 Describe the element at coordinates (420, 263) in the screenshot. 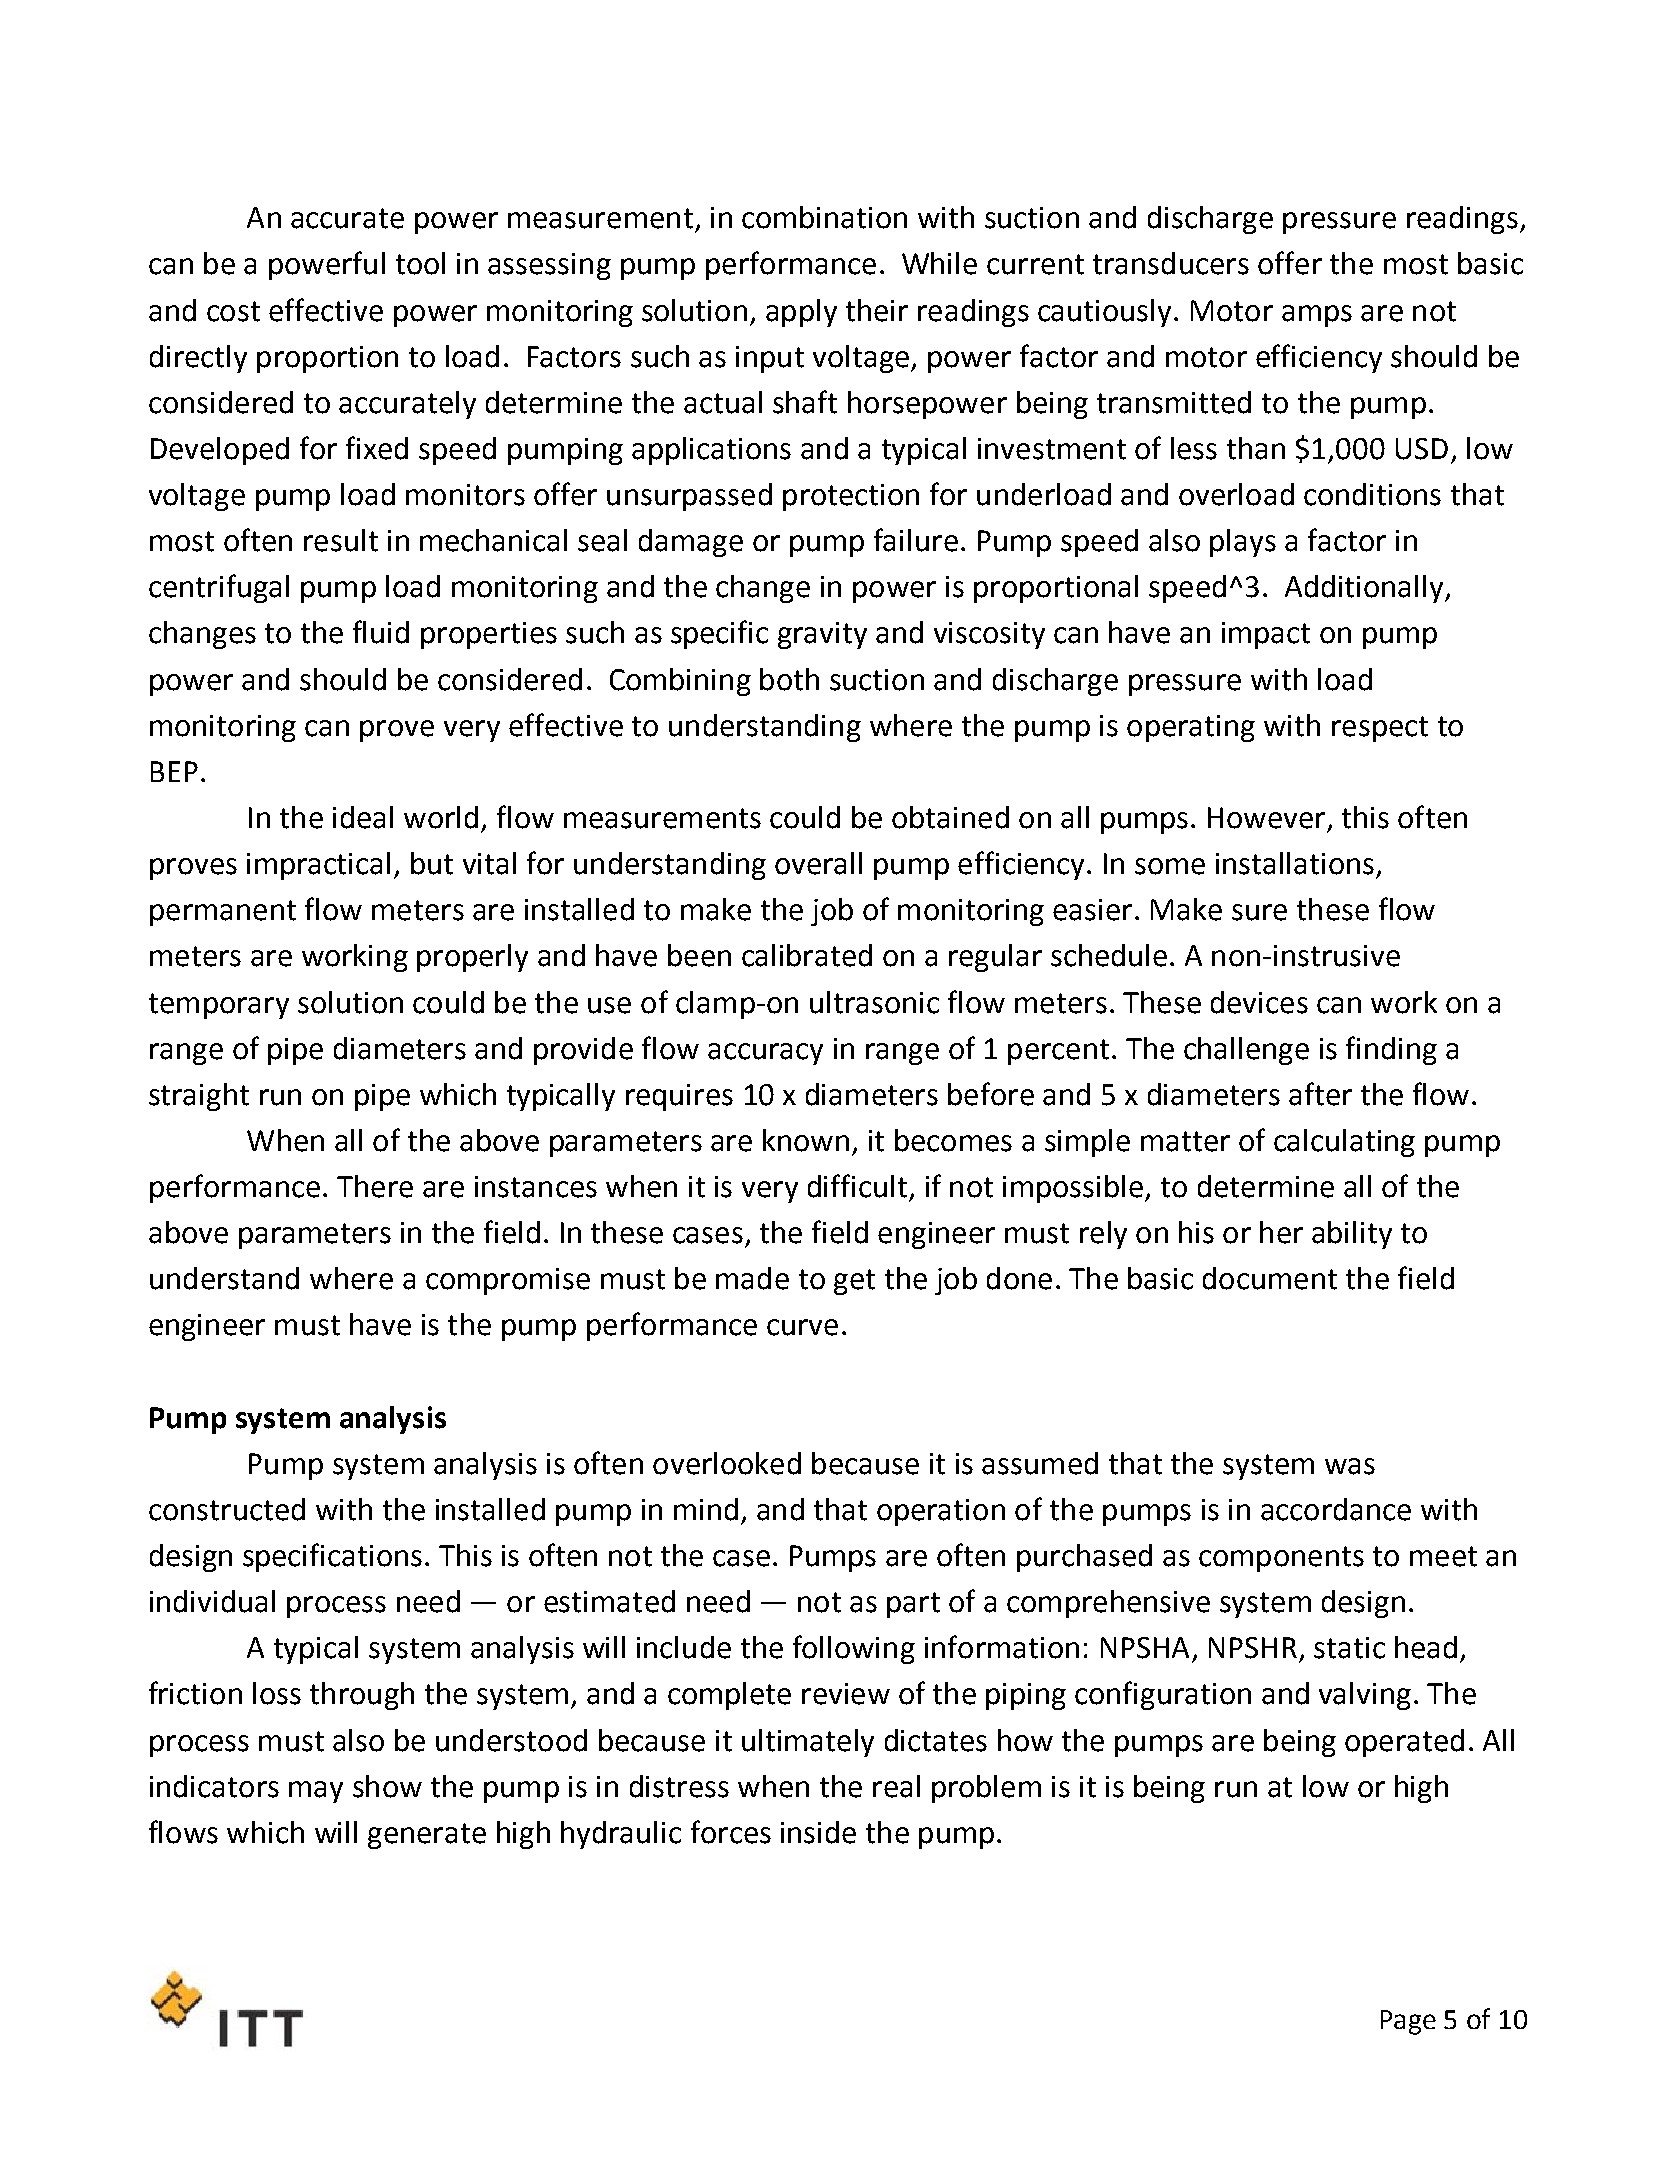

I see `tool` at that location.
